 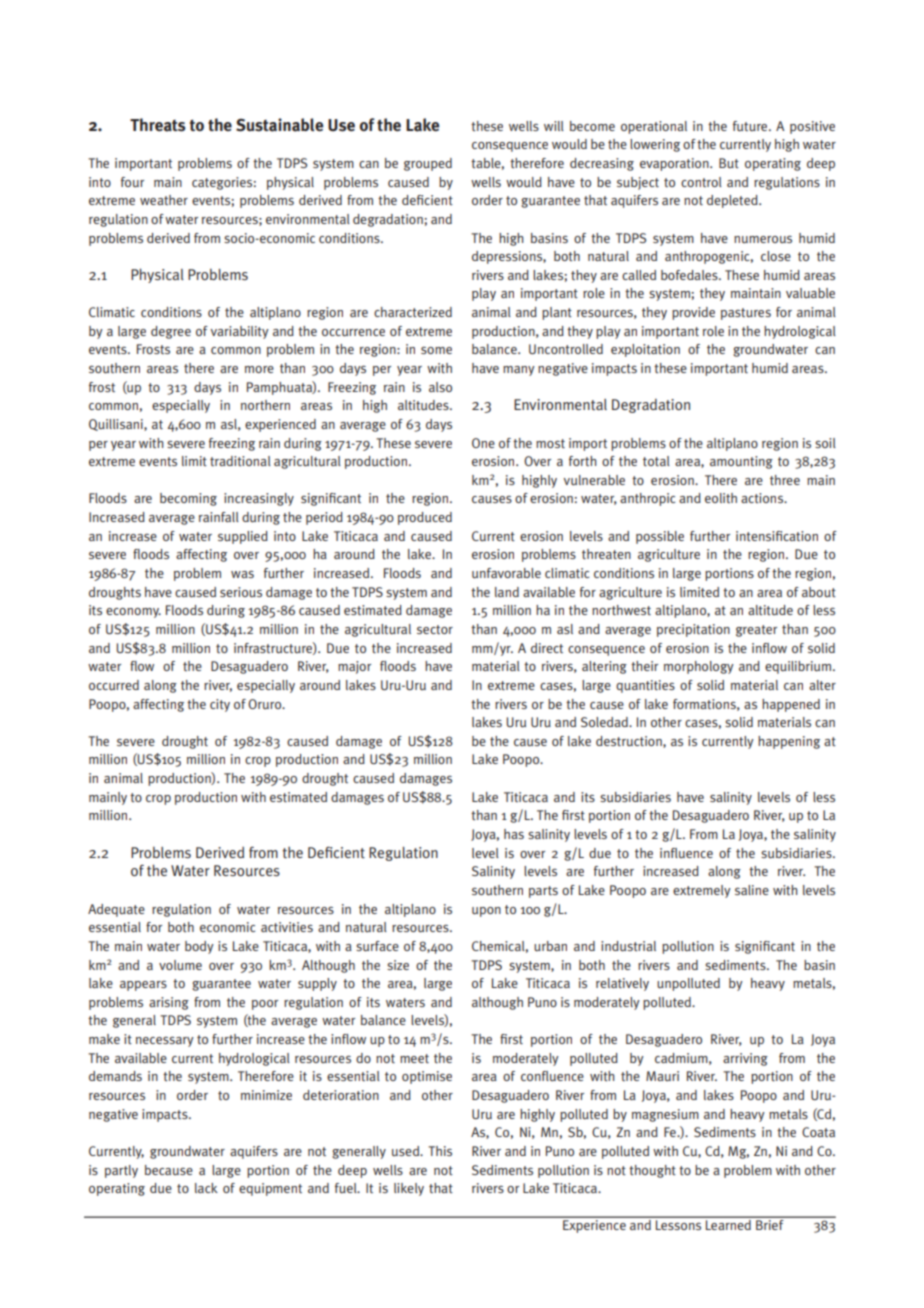 I want to click on Threats, so click(x=158, y=125).
